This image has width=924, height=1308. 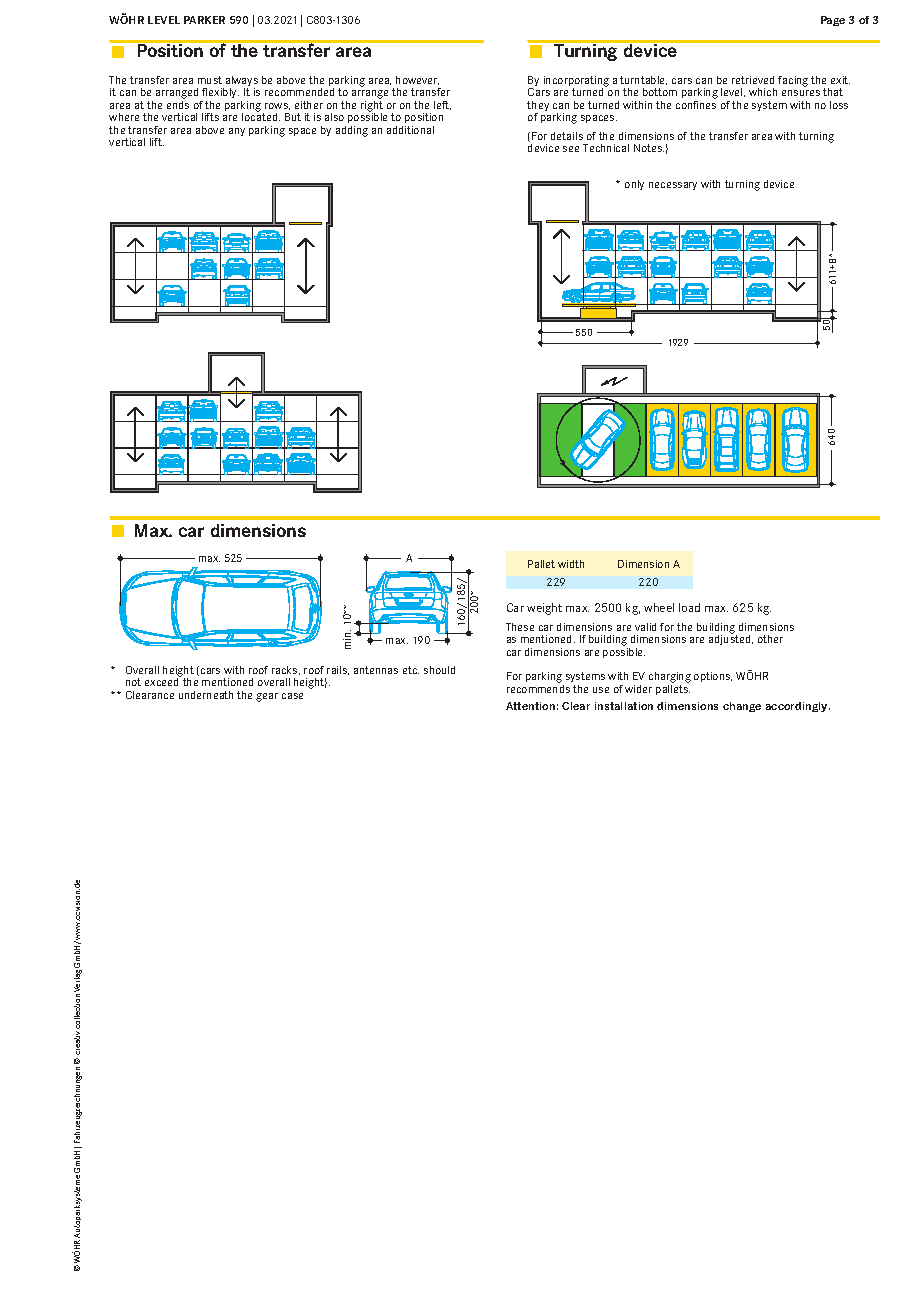 I want to click on however, so click(x=417, y=80).
